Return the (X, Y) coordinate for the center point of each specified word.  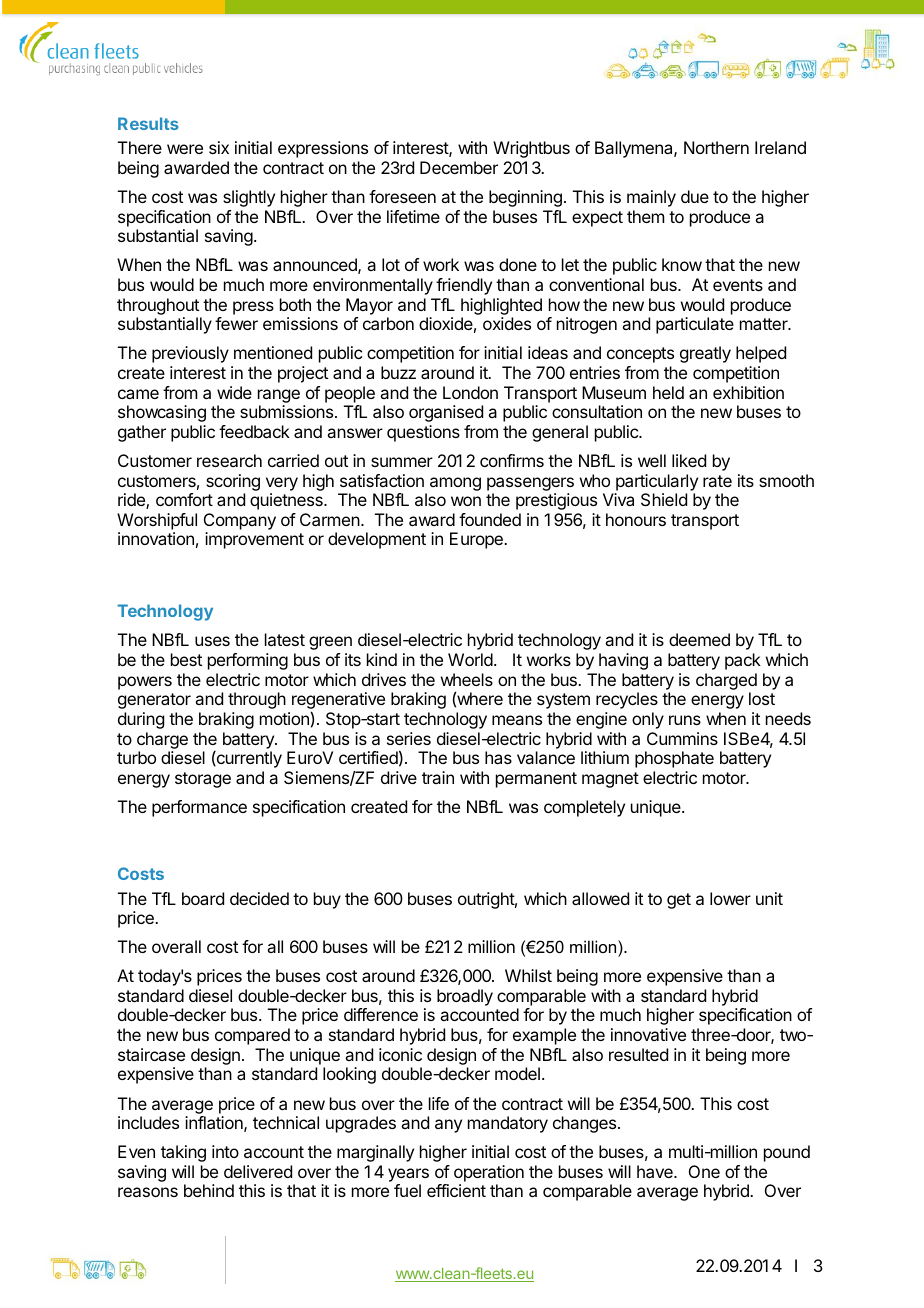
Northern (716, 147)
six (219, 147)
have (656, 1171)
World (470, 659)
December (459, 167)
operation (489, 1173)
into (225, 1151)
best (186, 659)
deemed (699, 639)
